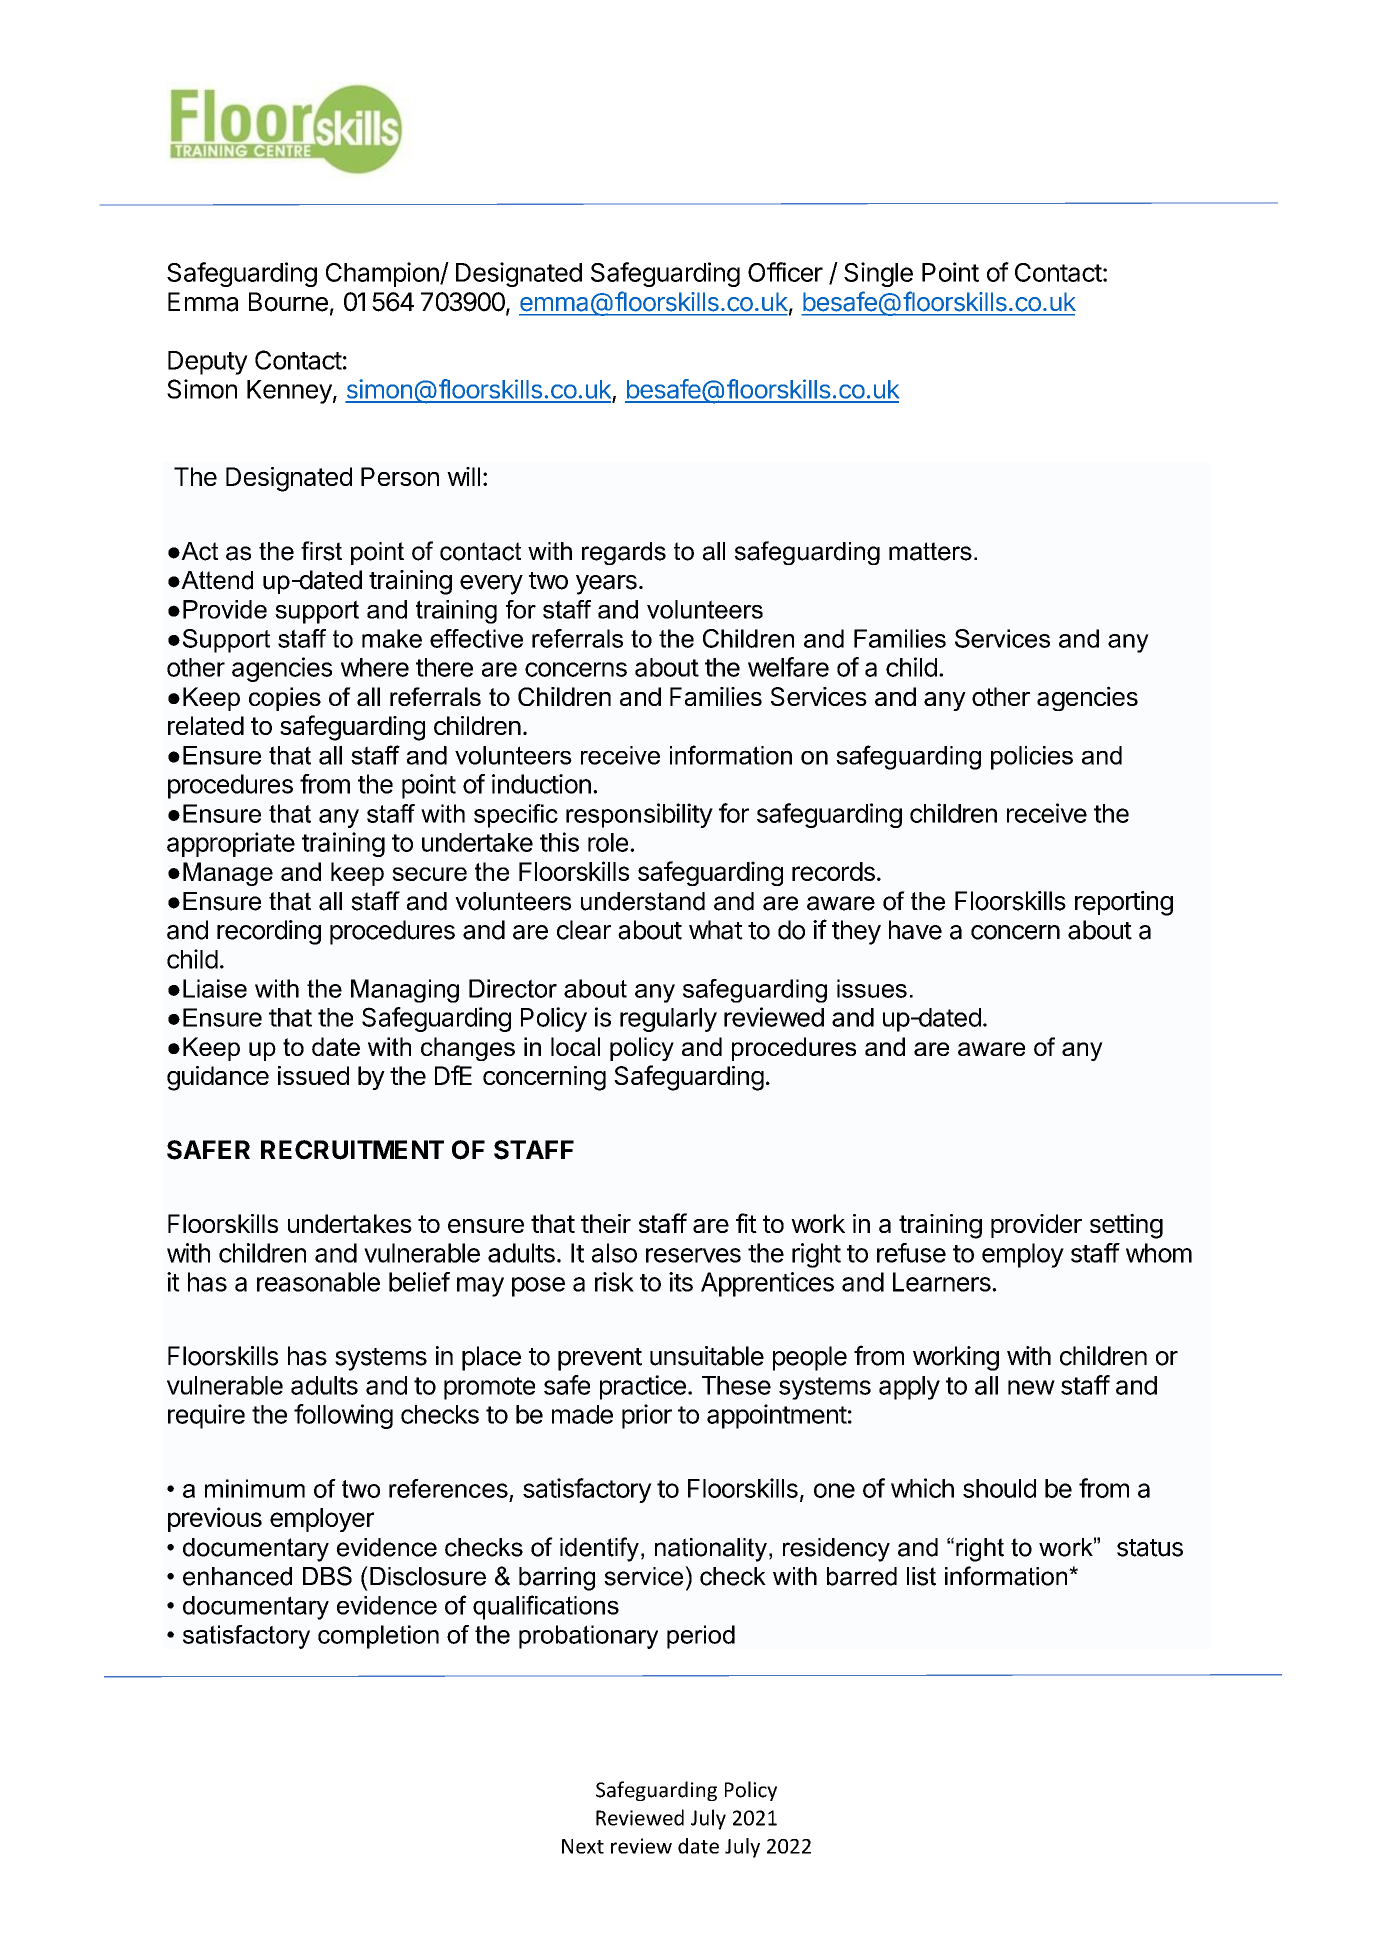 This screenshot has height=1941, width=1373. Describe the element at coordinates (785, 272) in the screenshot. I see `Officer` at that location.
